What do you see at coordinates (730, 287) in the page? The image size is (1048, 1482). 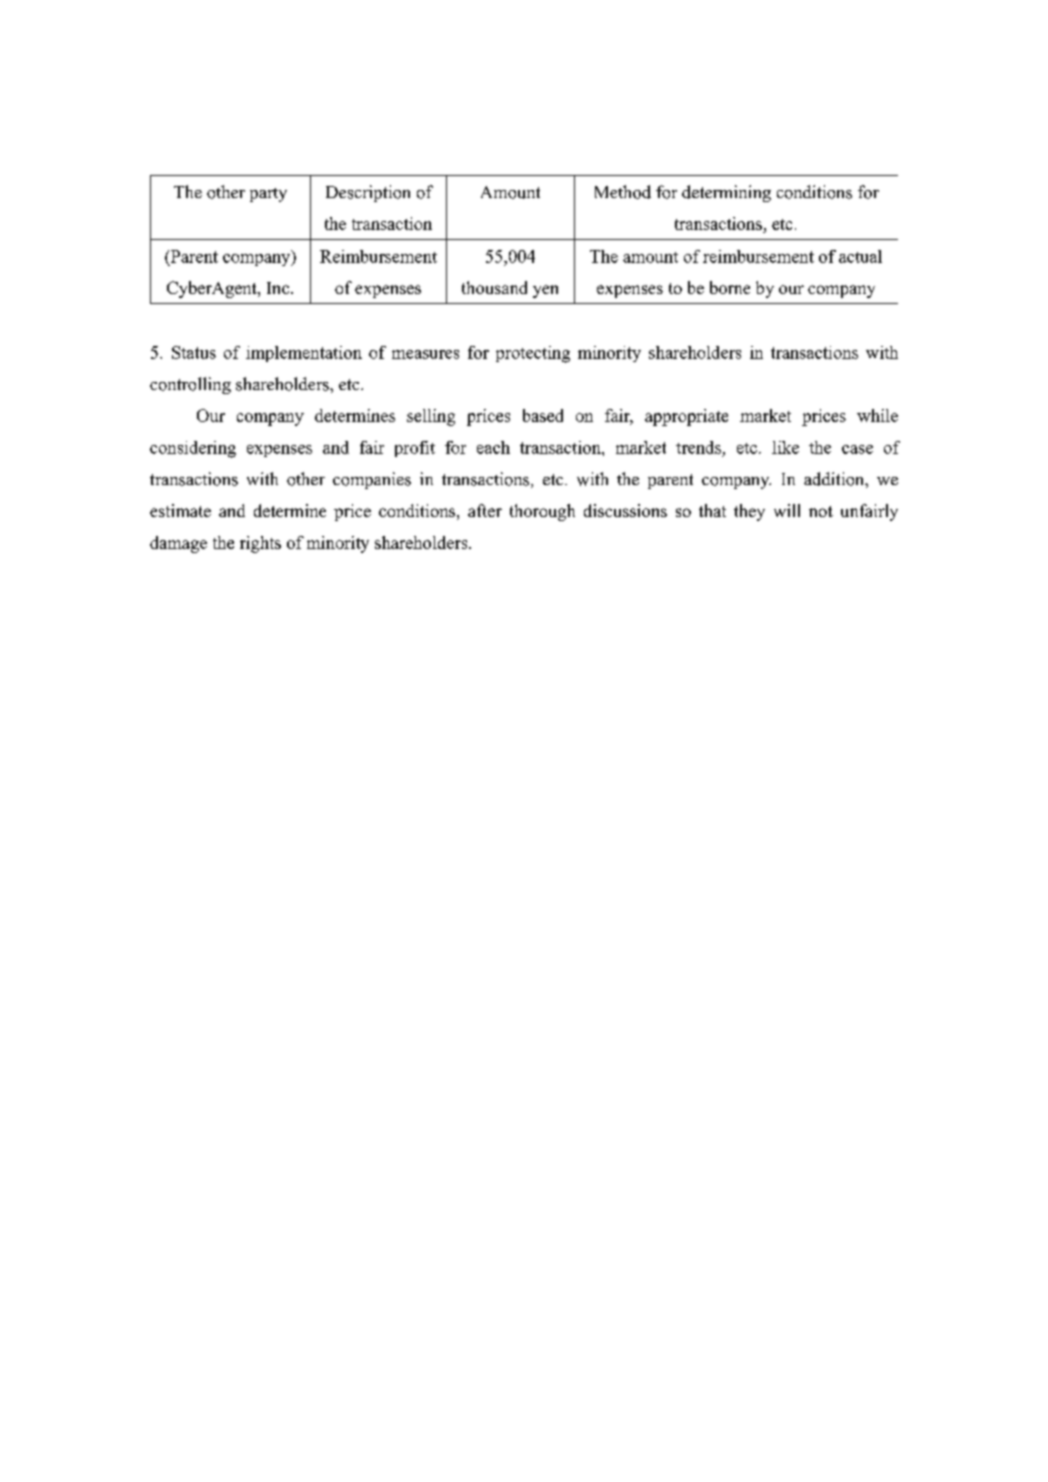 I see `borne` at bounding box center [730, 287].
